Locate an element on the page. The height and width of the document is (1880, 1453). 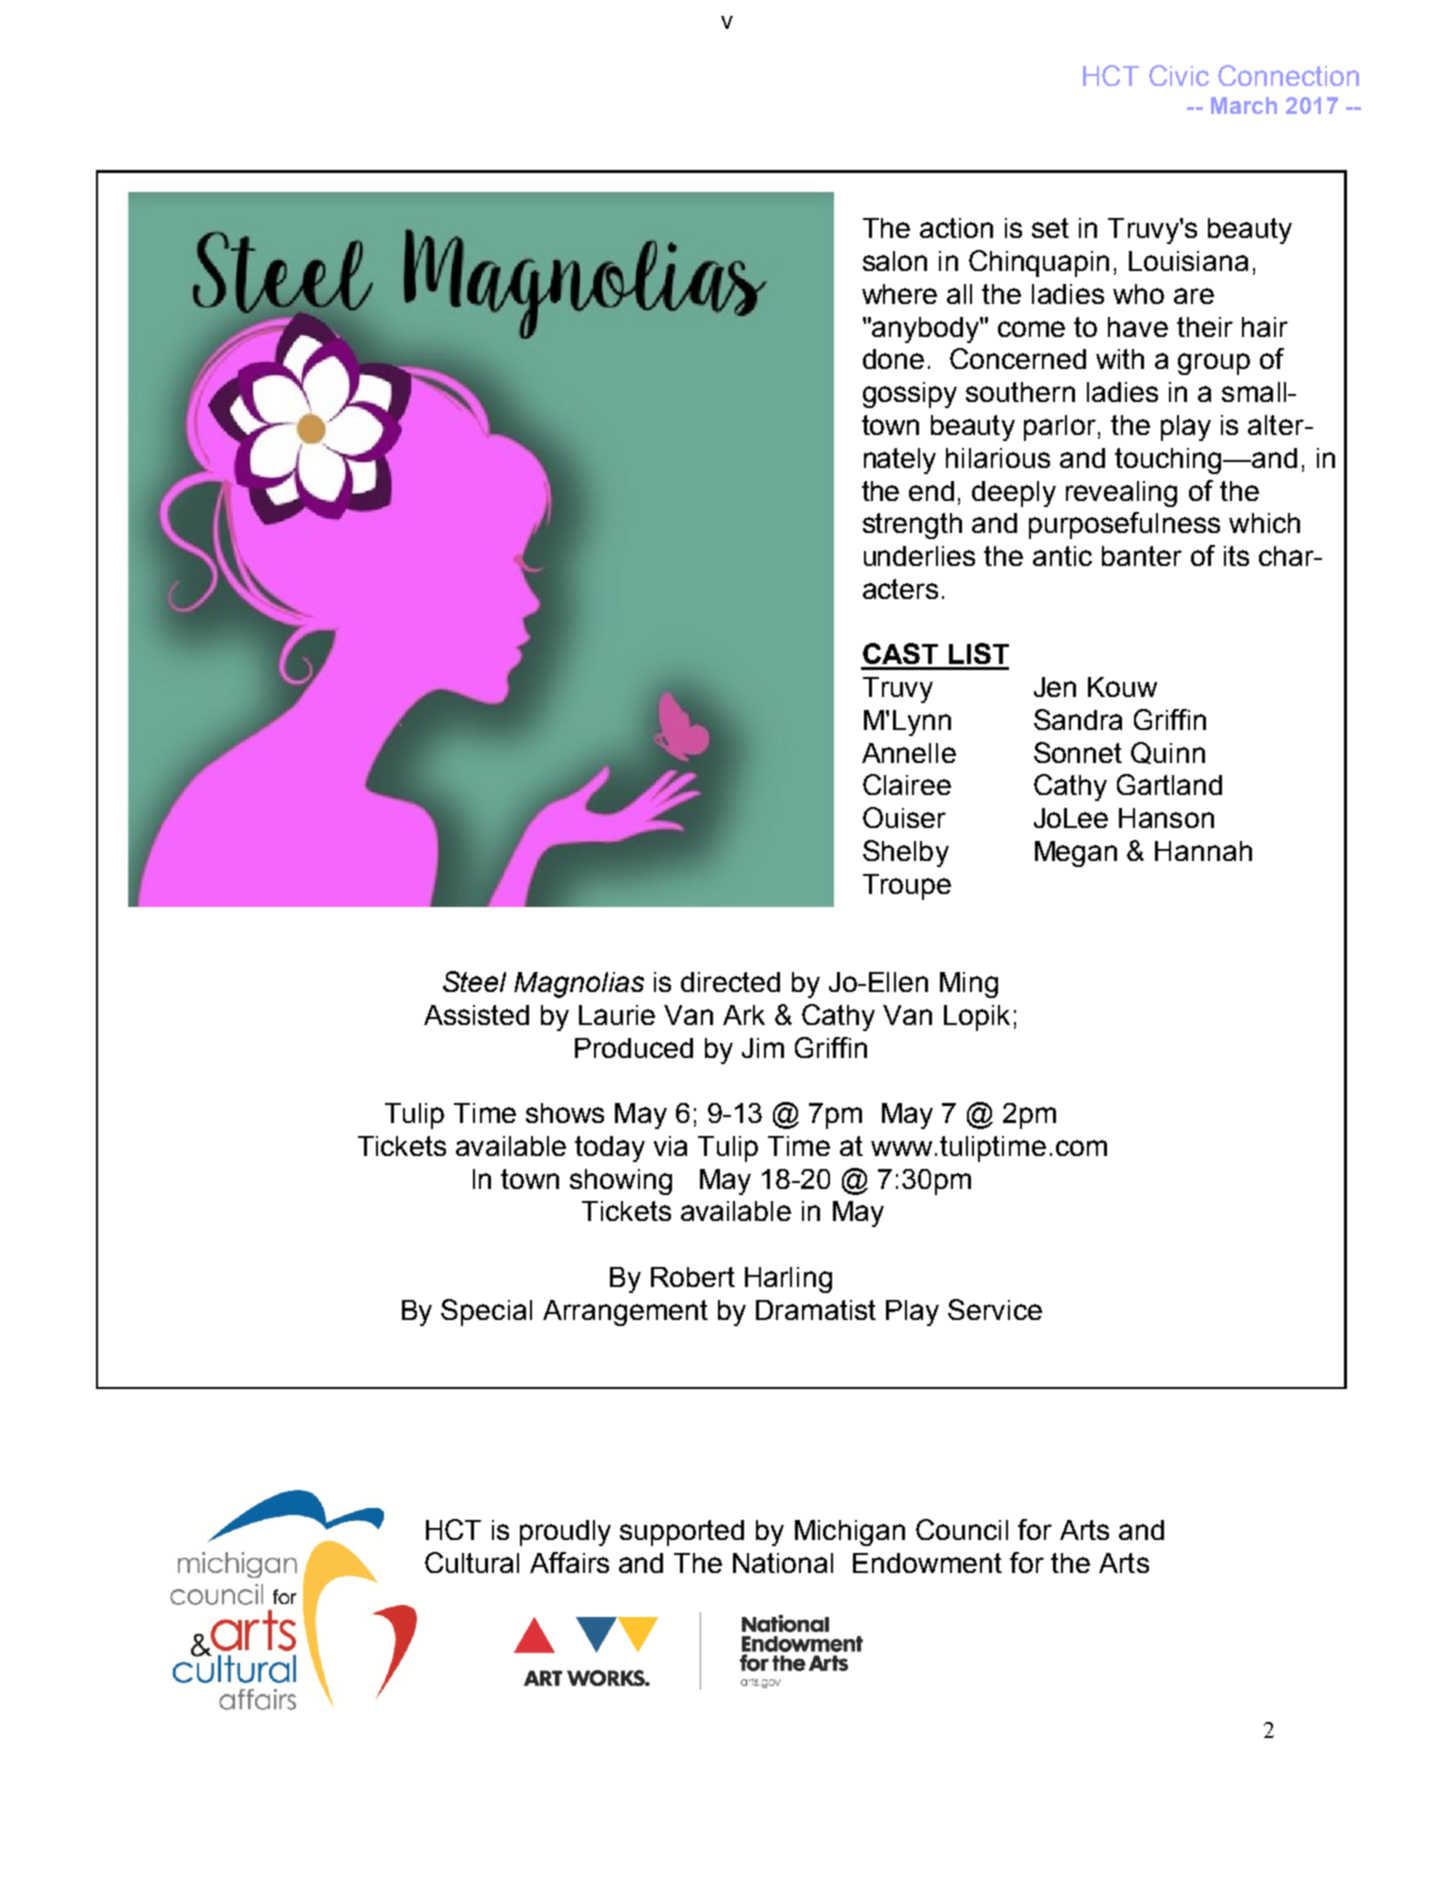
Michigan is located at coordinates (850, 1533).
